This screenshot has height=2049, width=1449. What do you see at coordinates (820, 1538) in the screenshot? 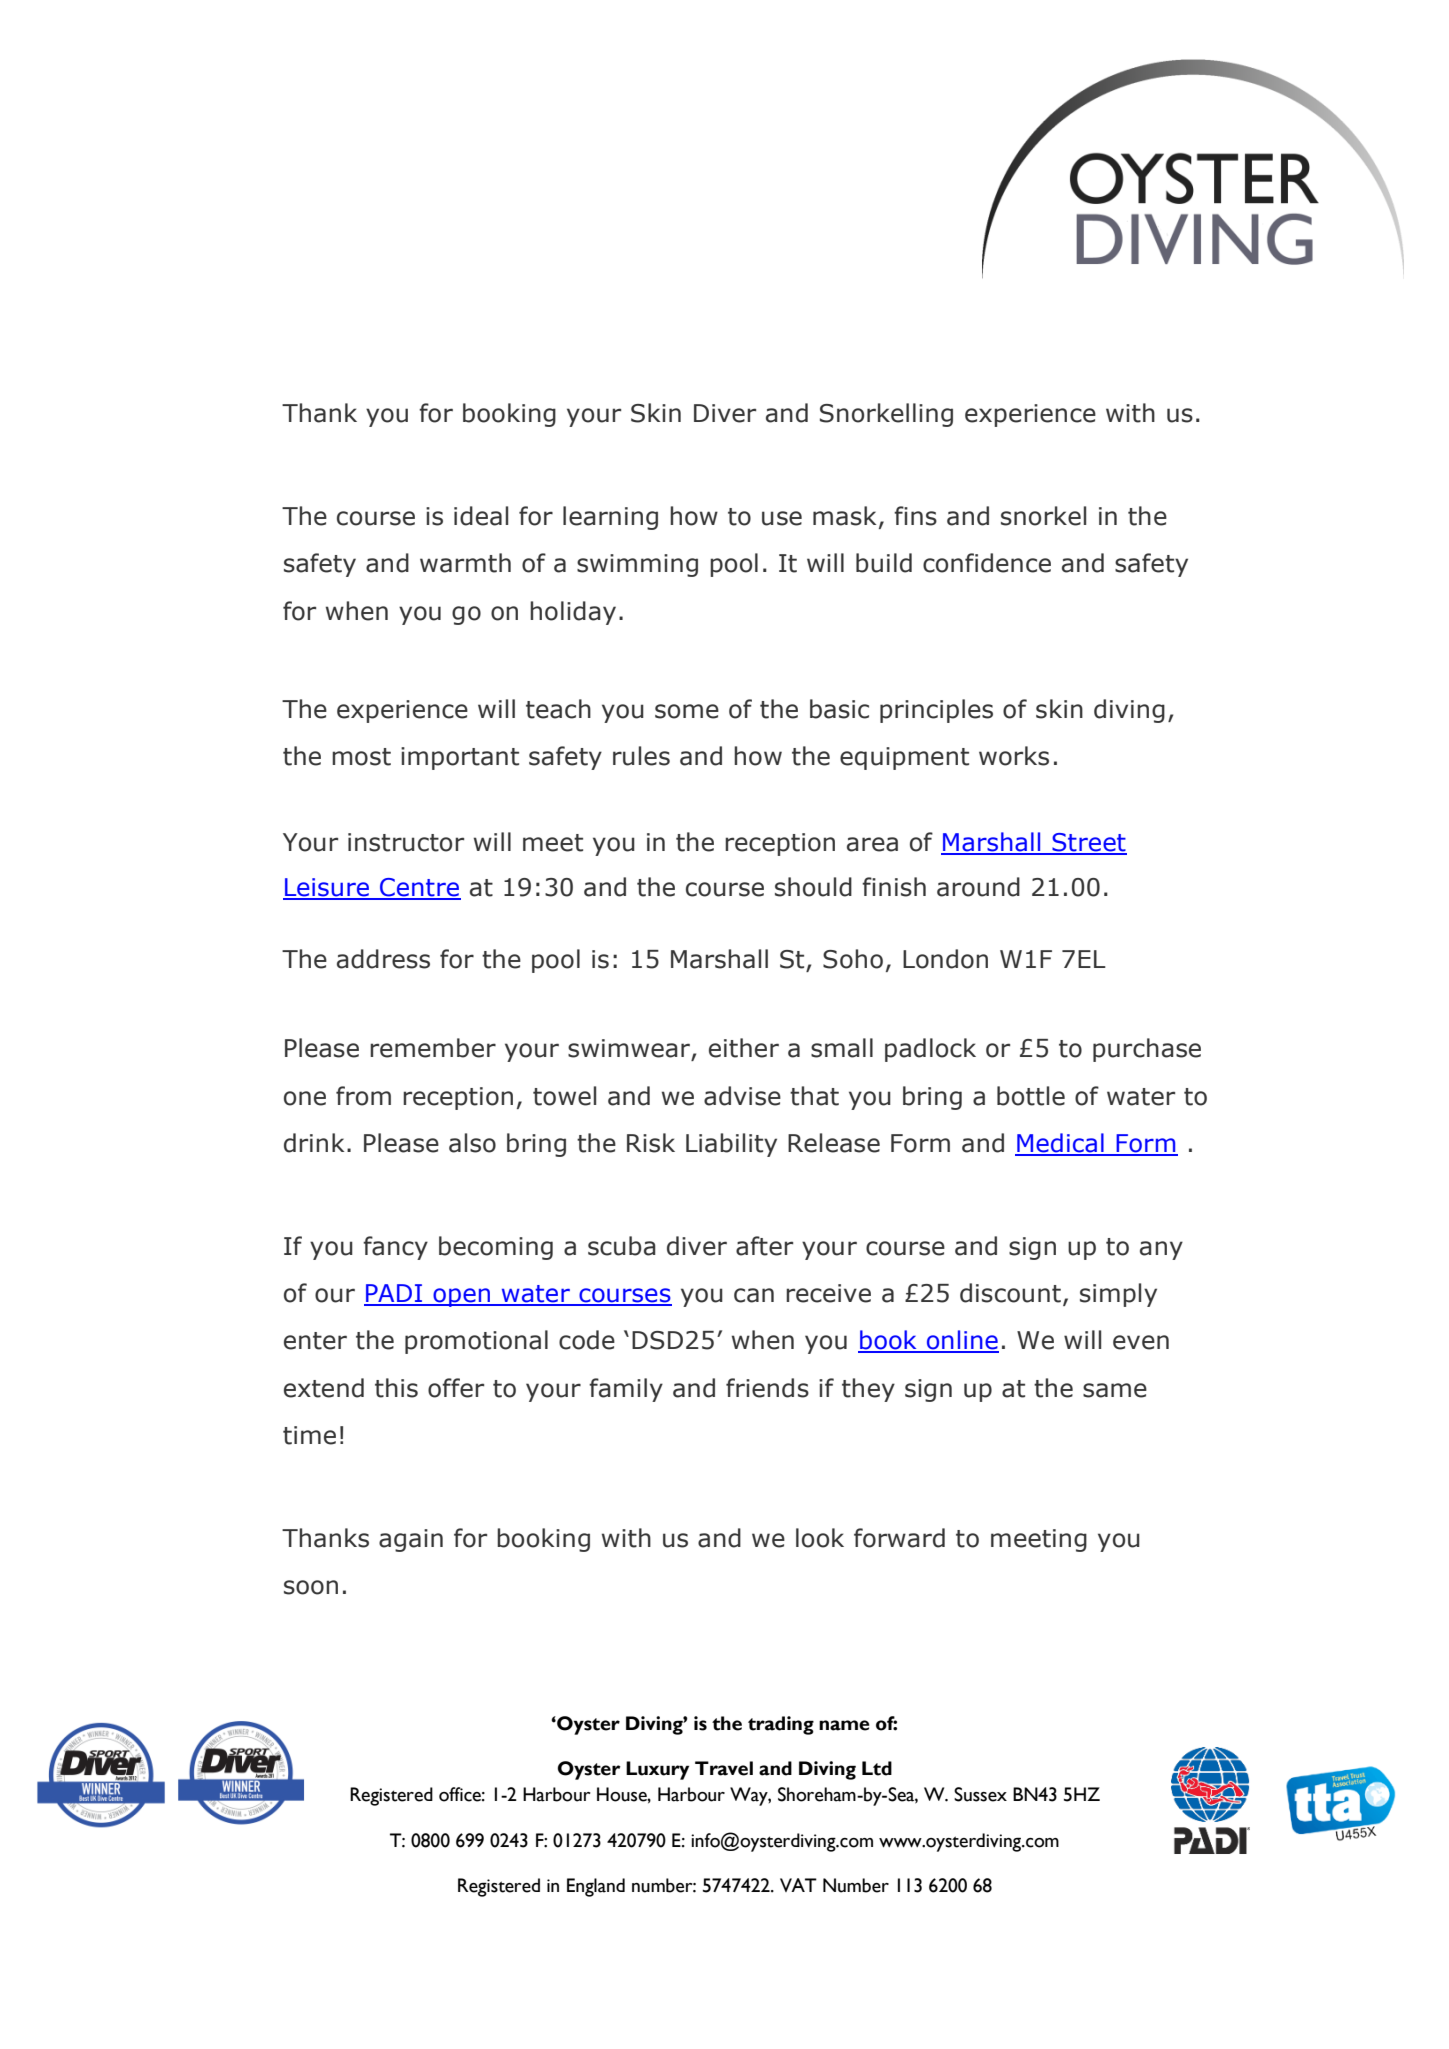
I see `look` at bounding box center [820, 1538].
